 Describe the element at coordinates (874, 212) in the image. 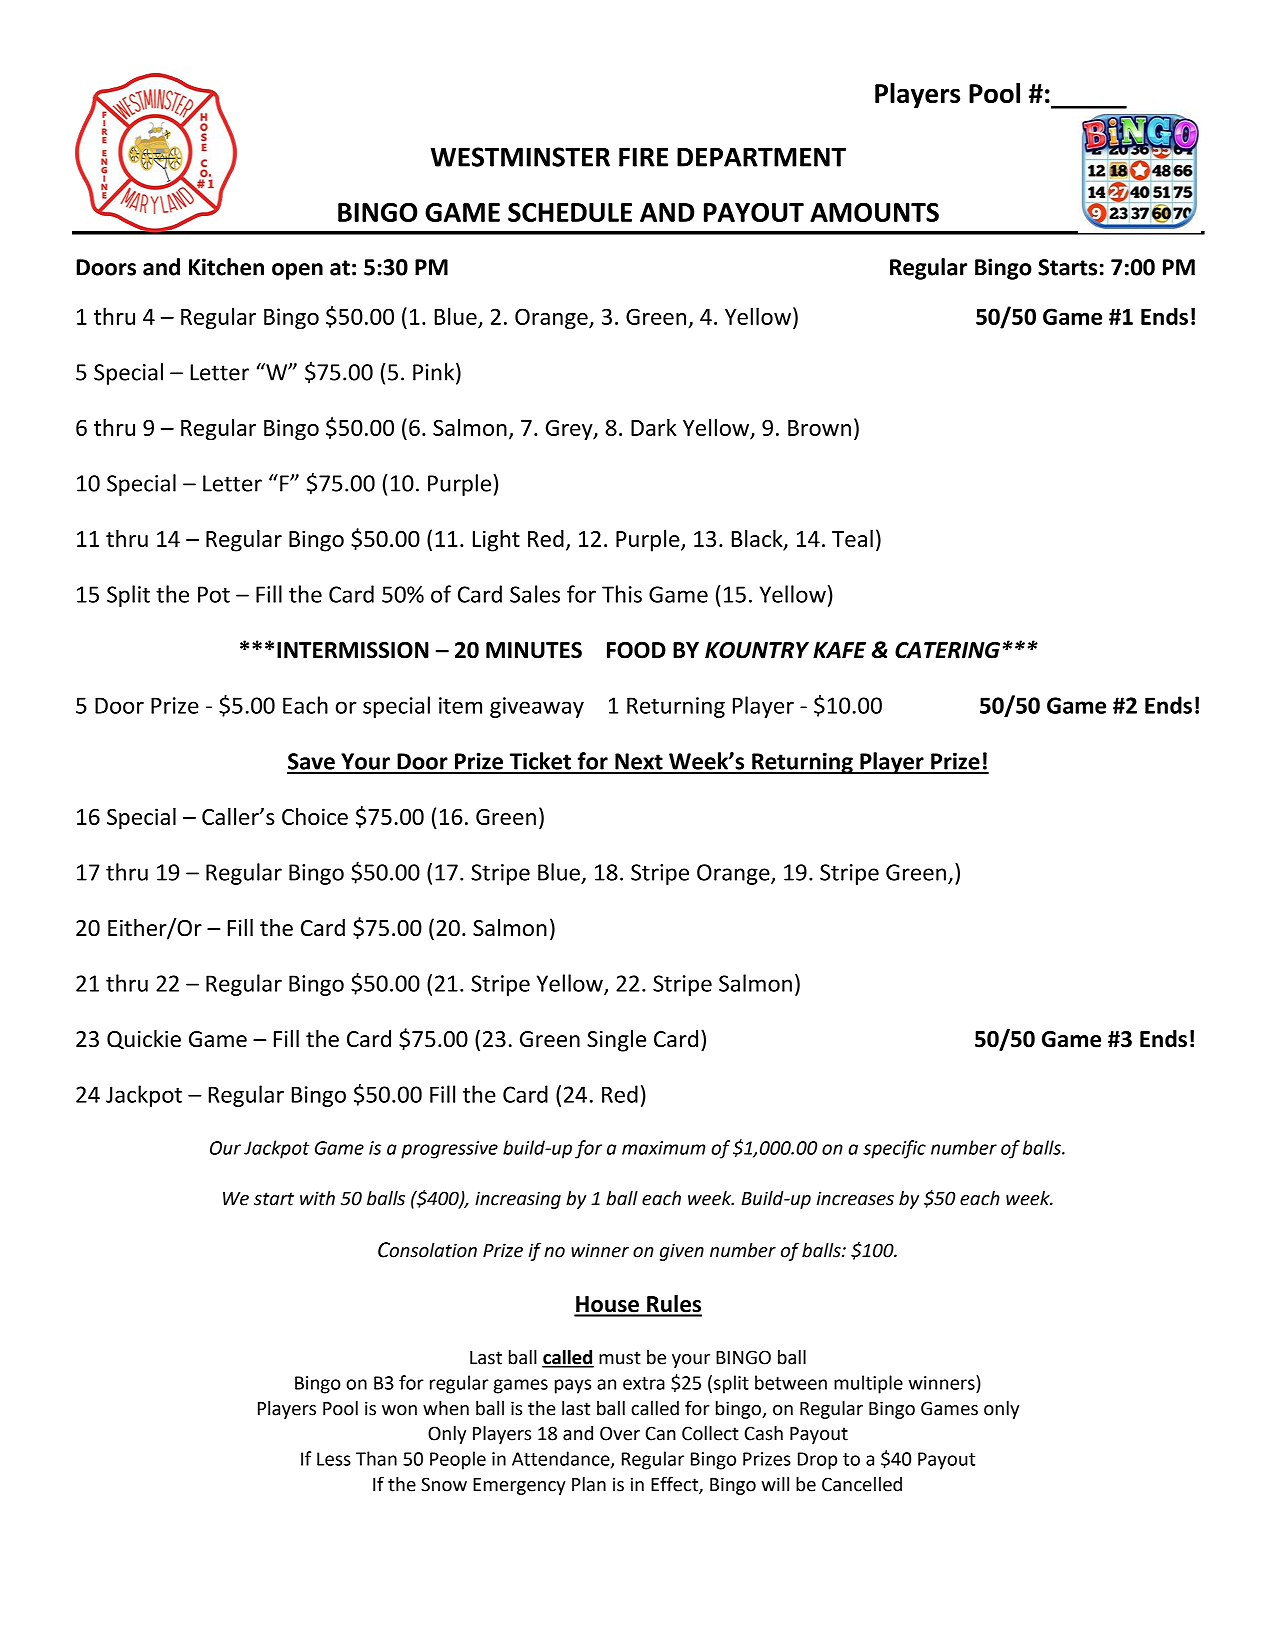

I see `AMOUNTS` at that location.
